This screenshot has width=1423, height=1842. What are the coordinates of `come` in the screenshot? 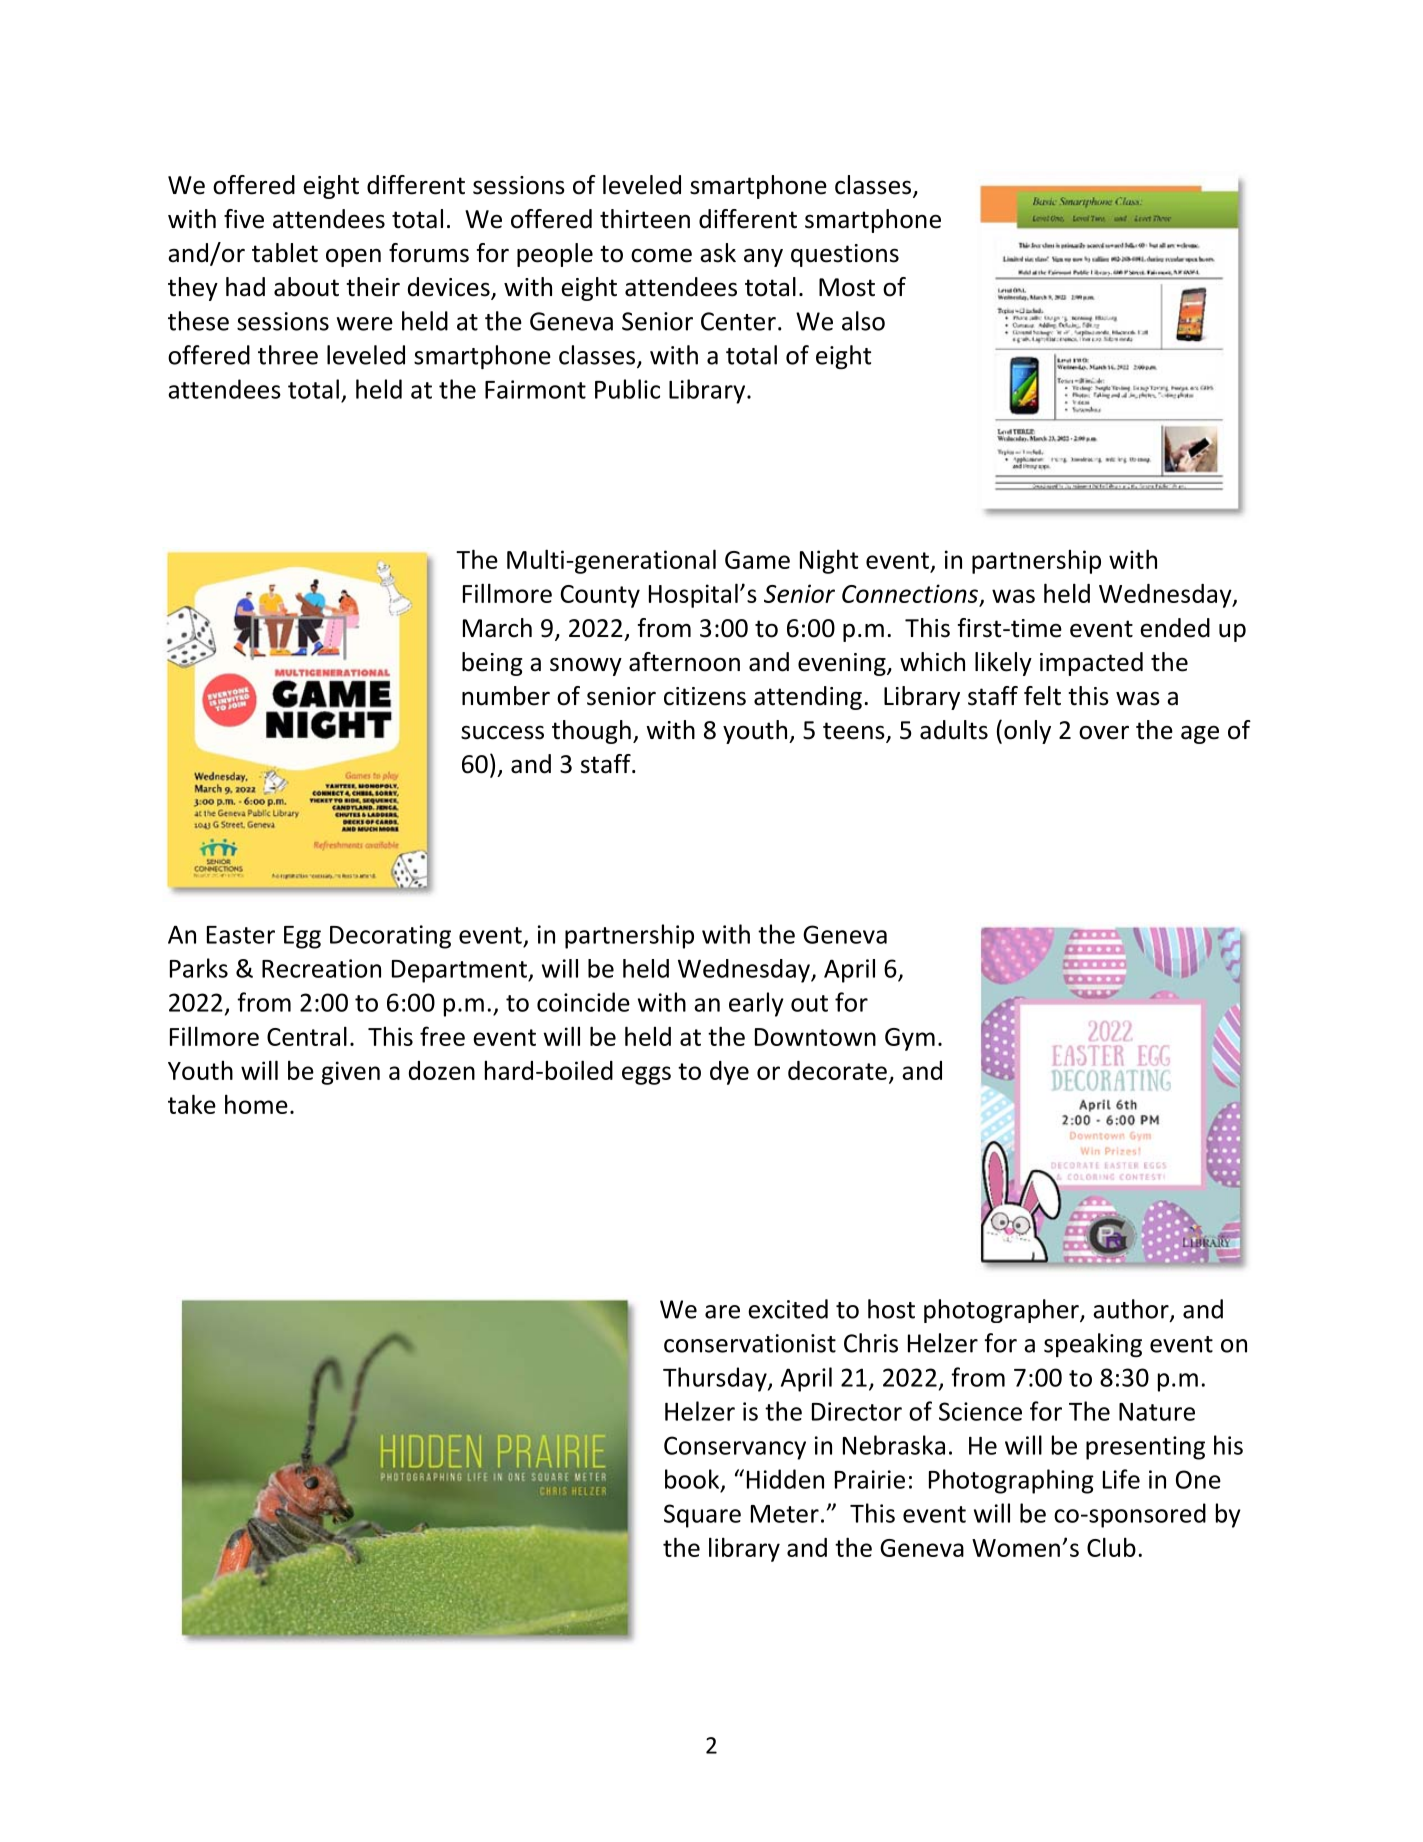 It's located at (661, 255).
